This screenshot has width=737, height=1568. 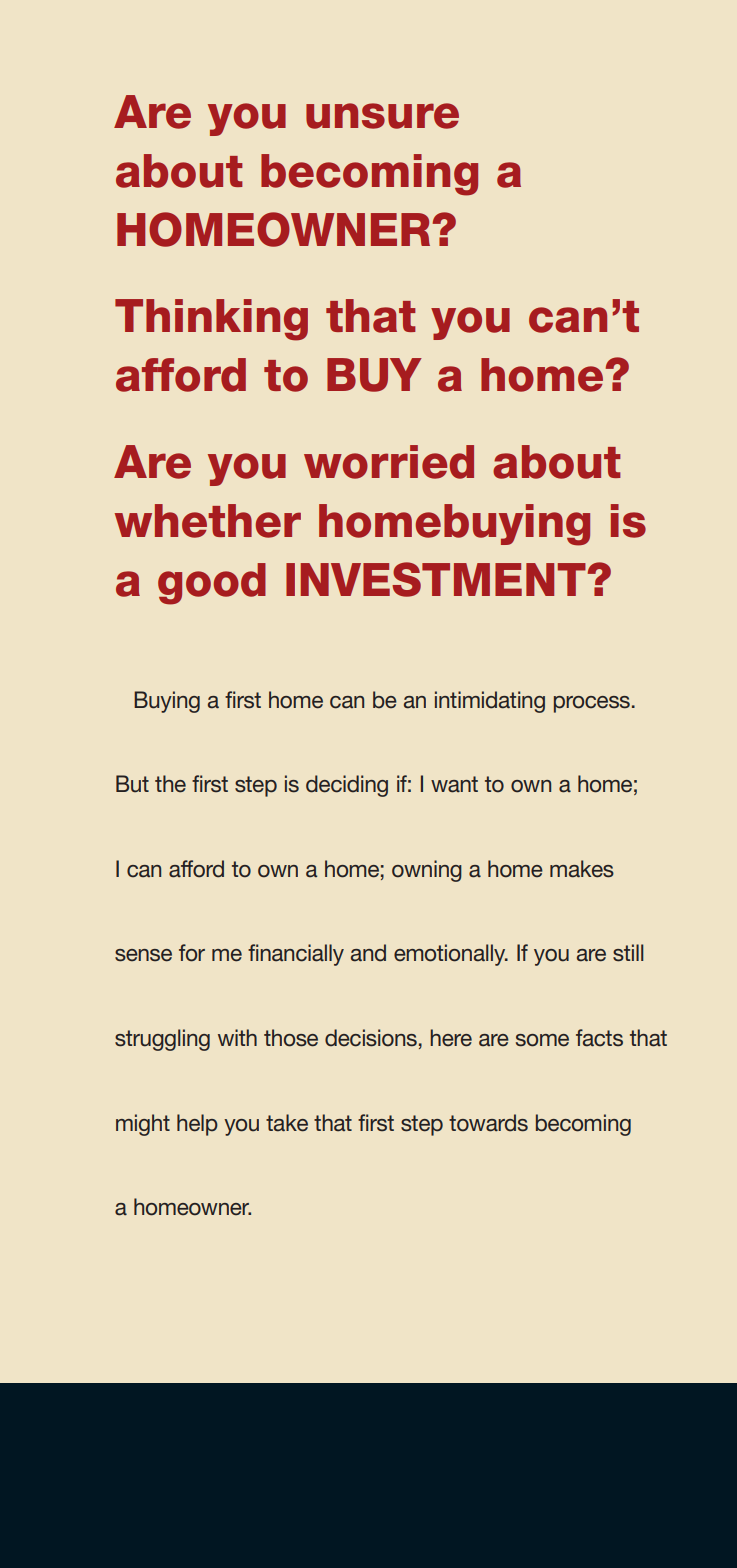 I want to click on process, so click(x=592, y=704).
